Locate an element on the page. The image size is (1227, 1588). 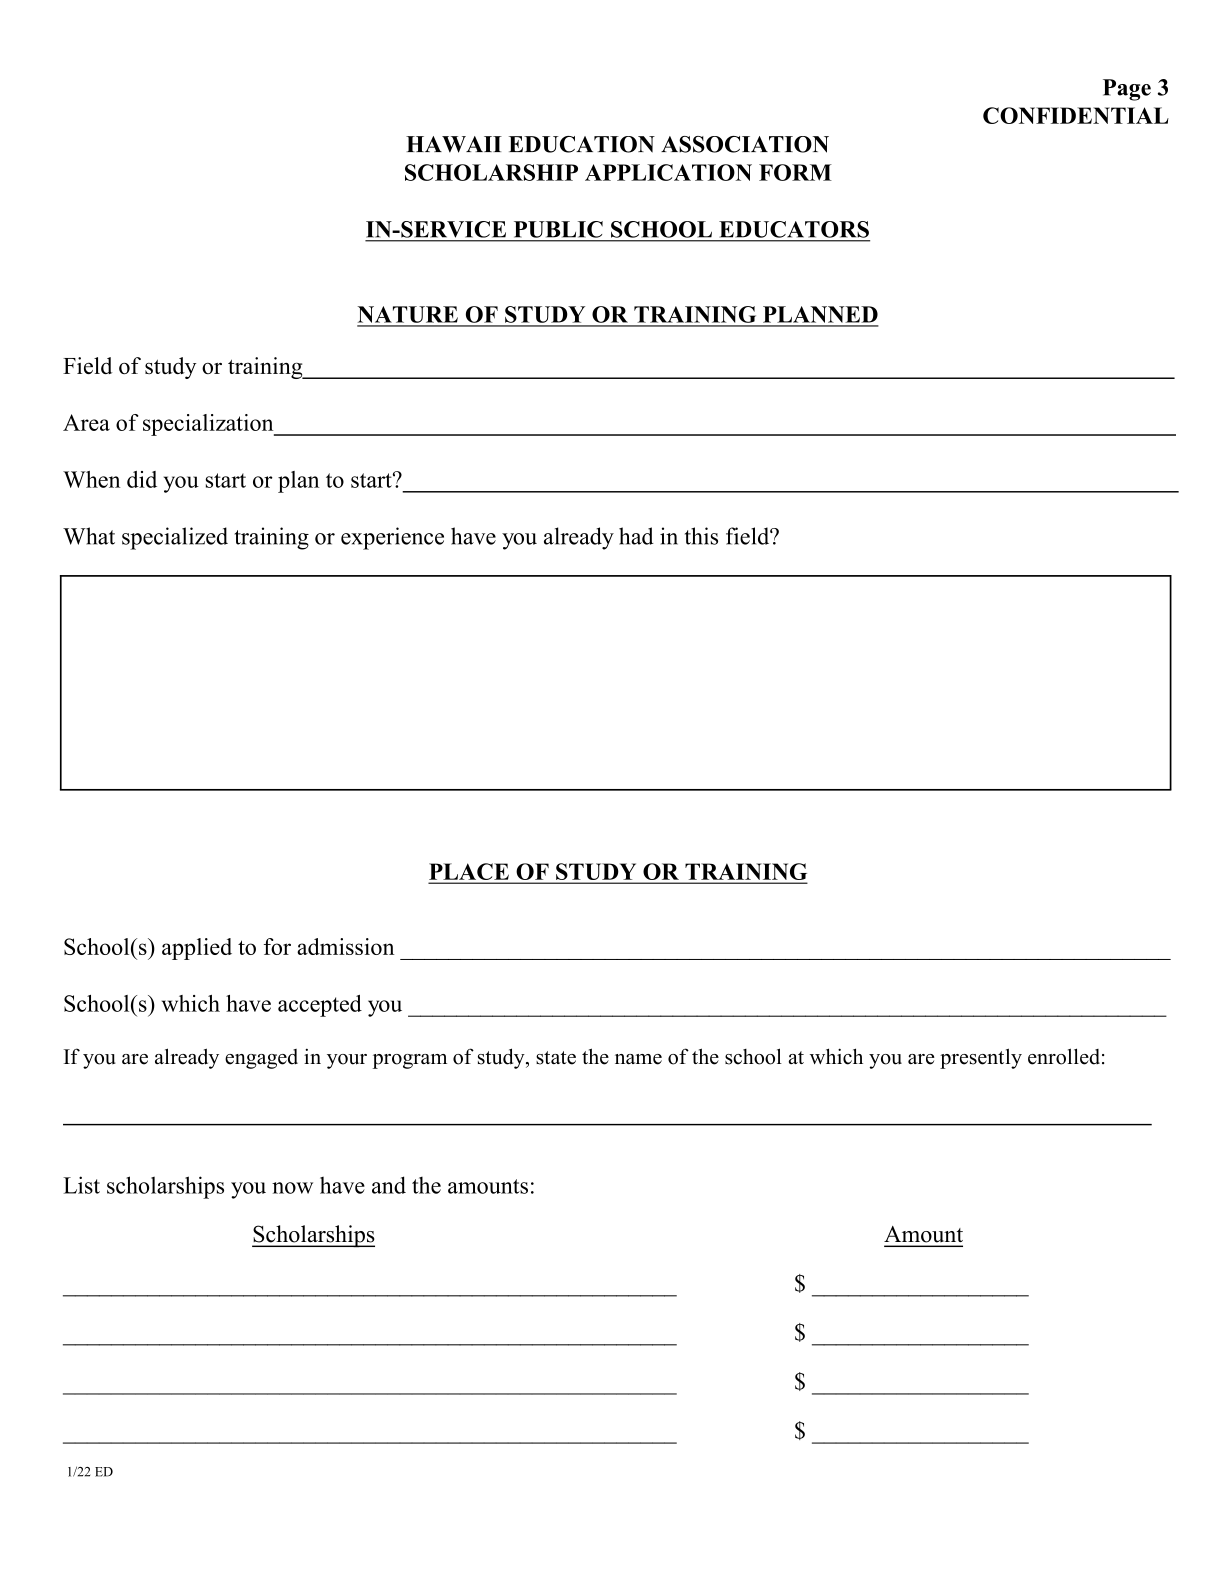
specialized is located at coordinates (175, 538).
